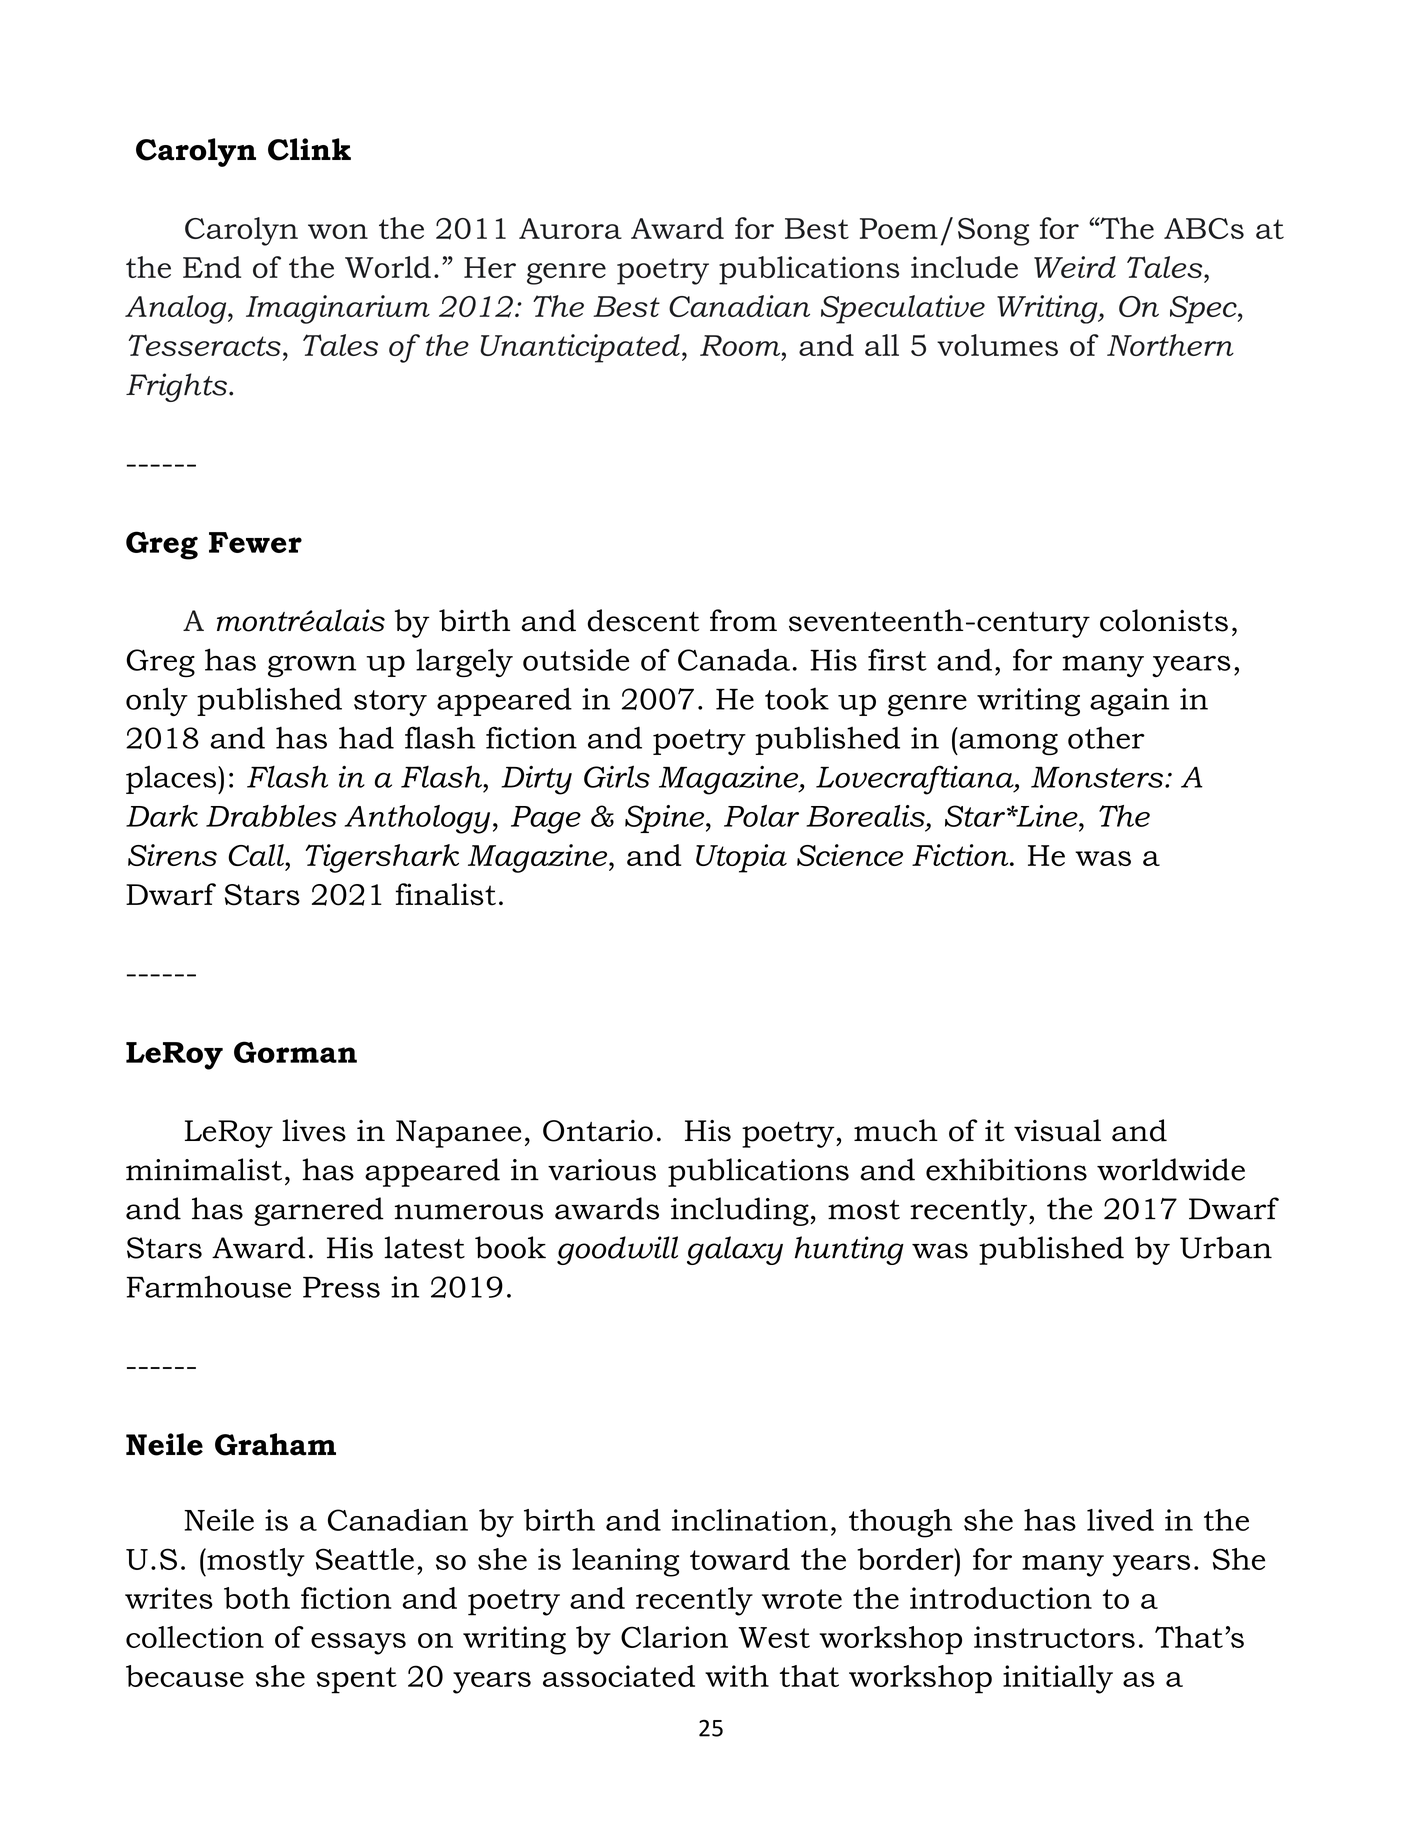 Image resolution: width=1422 pixels, height=1840 pixels. I want to click on Weird, so click(1075, 267).
